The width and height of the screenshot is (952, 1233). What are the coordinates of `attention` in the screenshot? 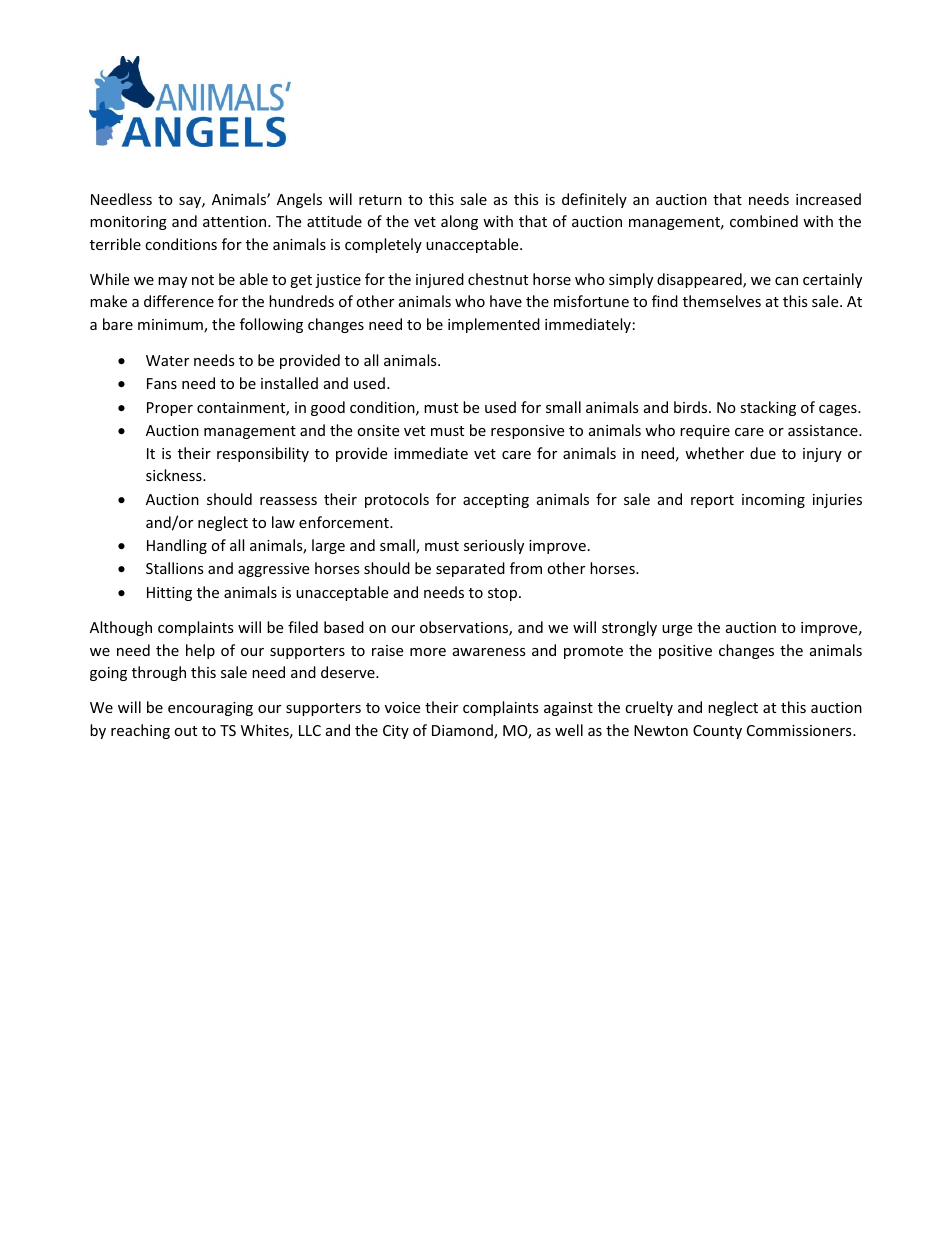 It's located at (236, 221).
